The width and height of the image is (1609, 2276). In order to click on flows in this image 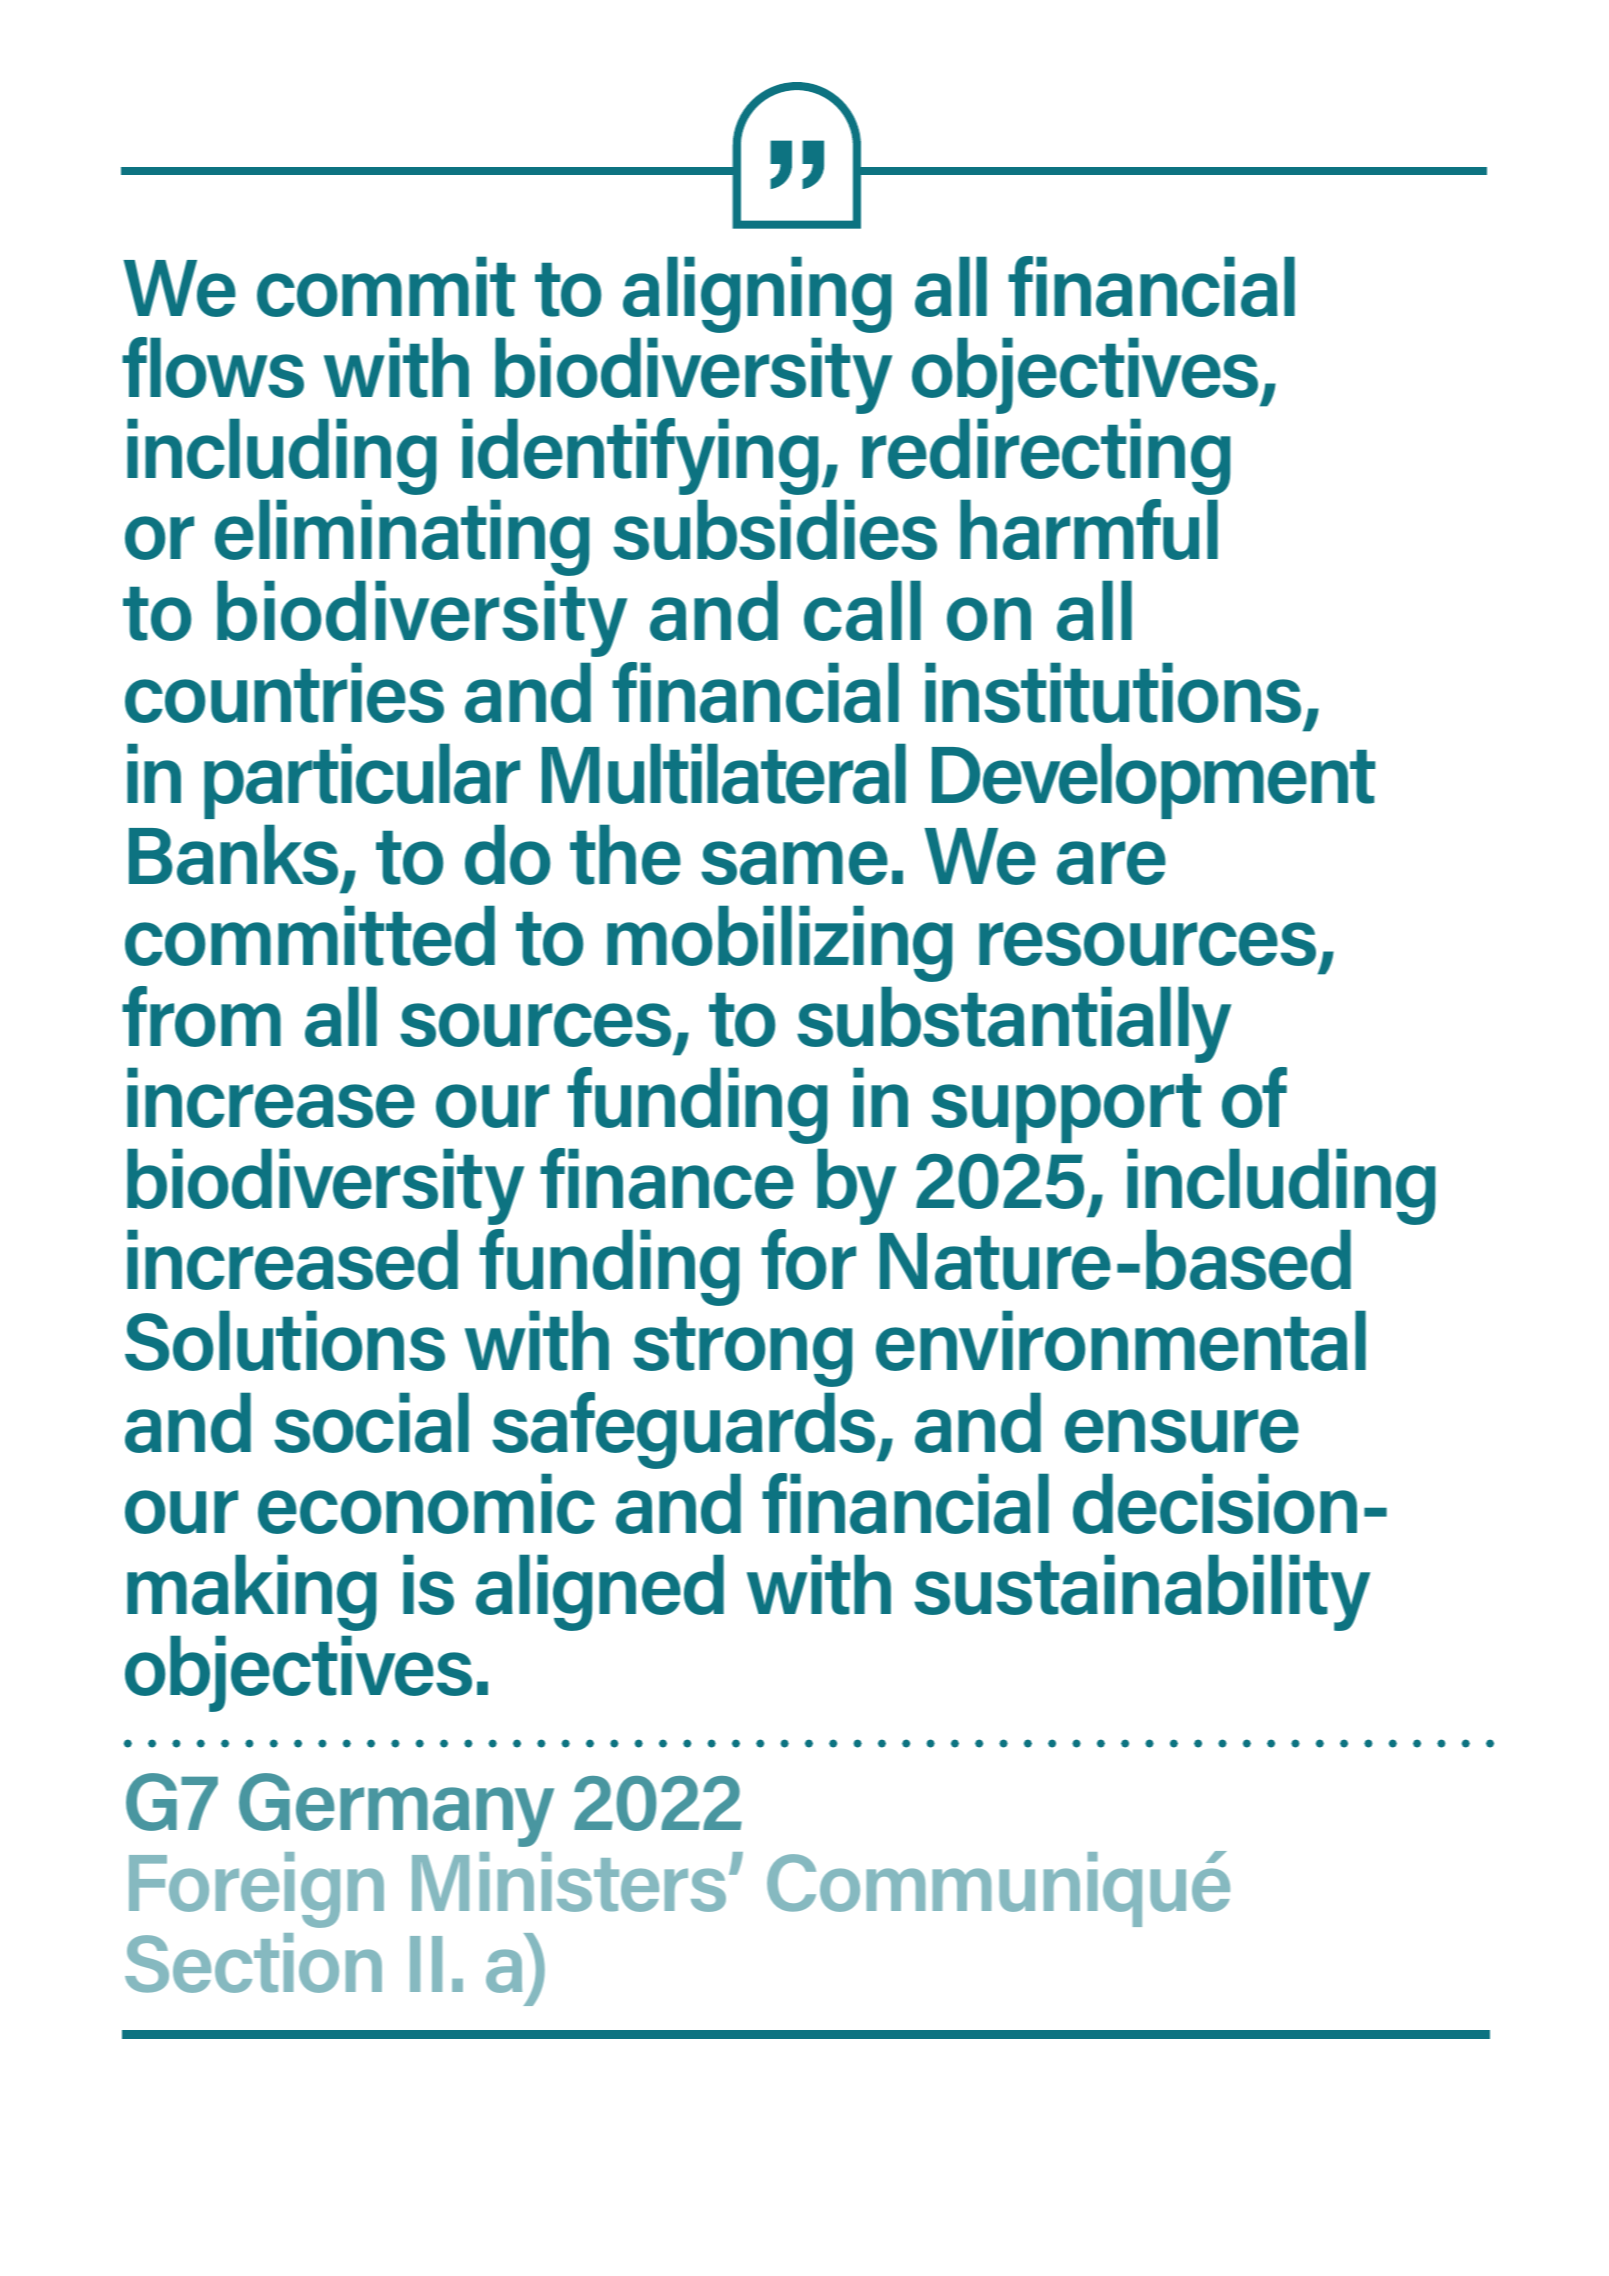, I will do `click(213, 367)`.
